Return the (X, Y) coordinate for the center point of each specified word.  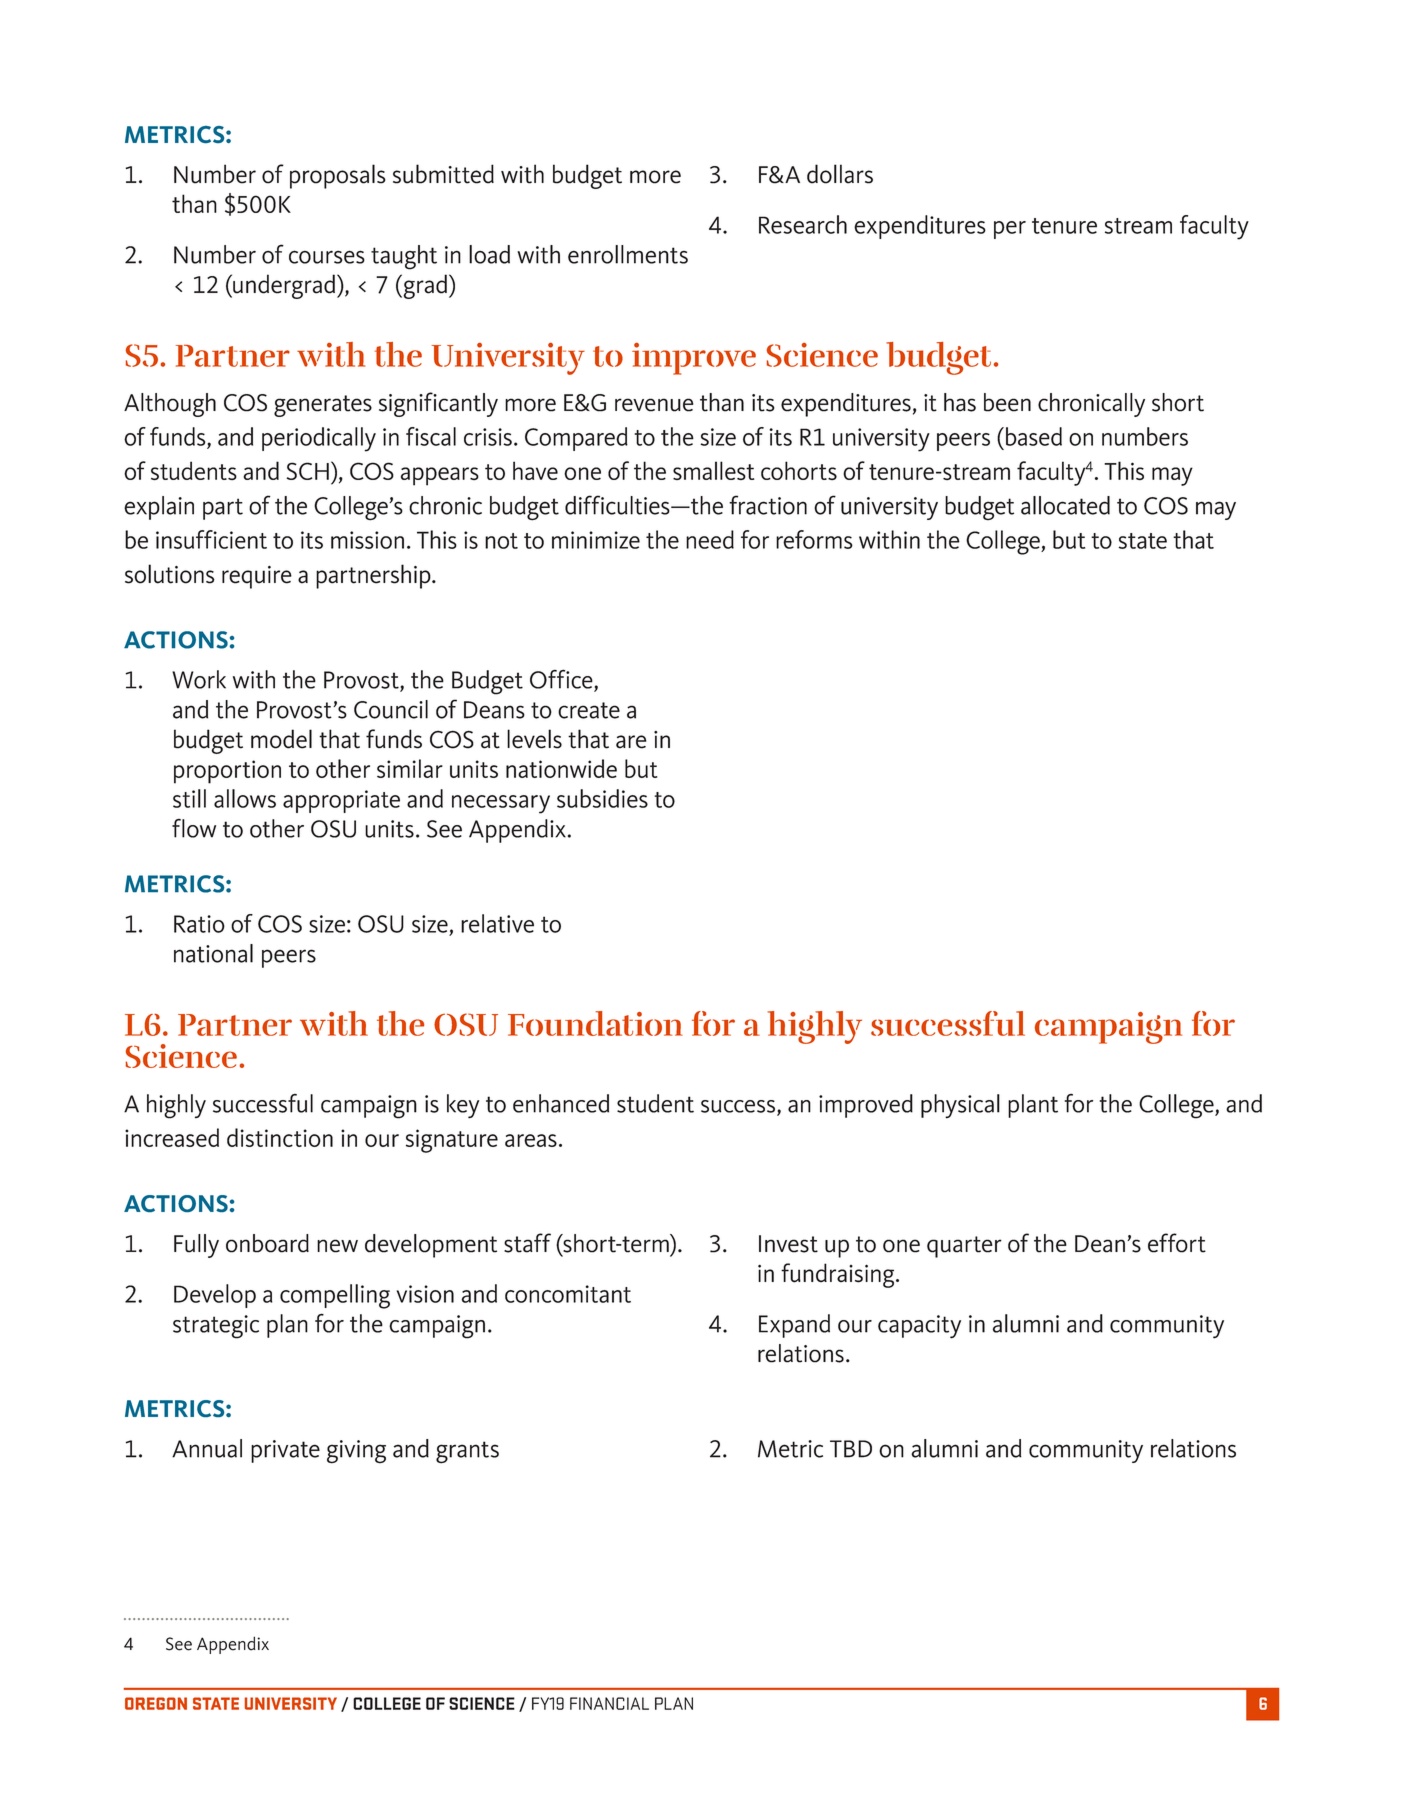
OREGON (156, 1703)
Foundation (595, 1023)
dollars (840, 174)
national (213, 953)
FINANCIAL (609, 1703)
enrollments (628, 254)
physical (960, 1106)
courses (327, 257)
